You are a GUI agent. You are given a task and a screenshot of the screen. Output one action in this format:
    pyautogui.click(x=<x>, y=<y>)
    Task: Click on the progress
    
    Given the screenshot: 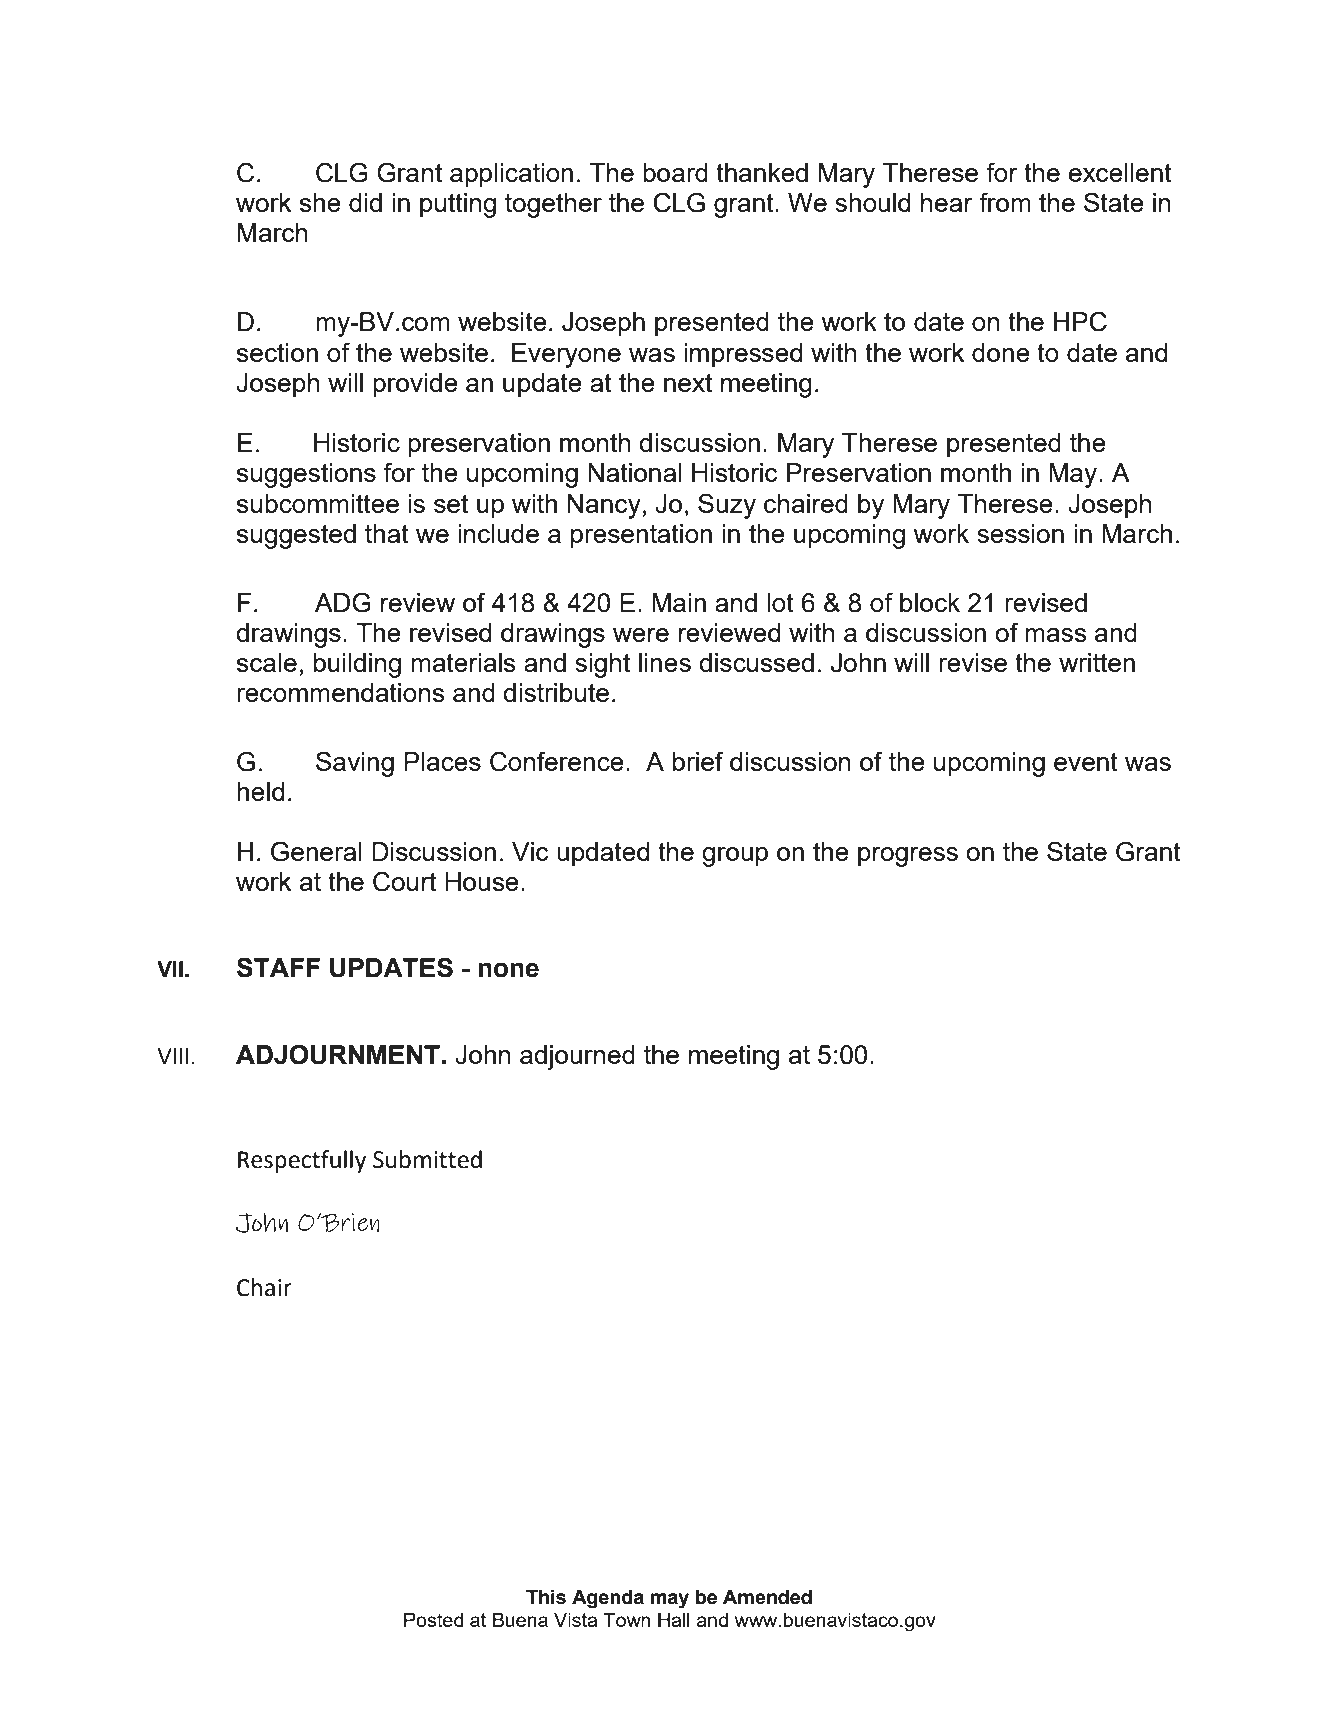 What is the action you would take?
    pyautogui.click(x=908, y=857)
